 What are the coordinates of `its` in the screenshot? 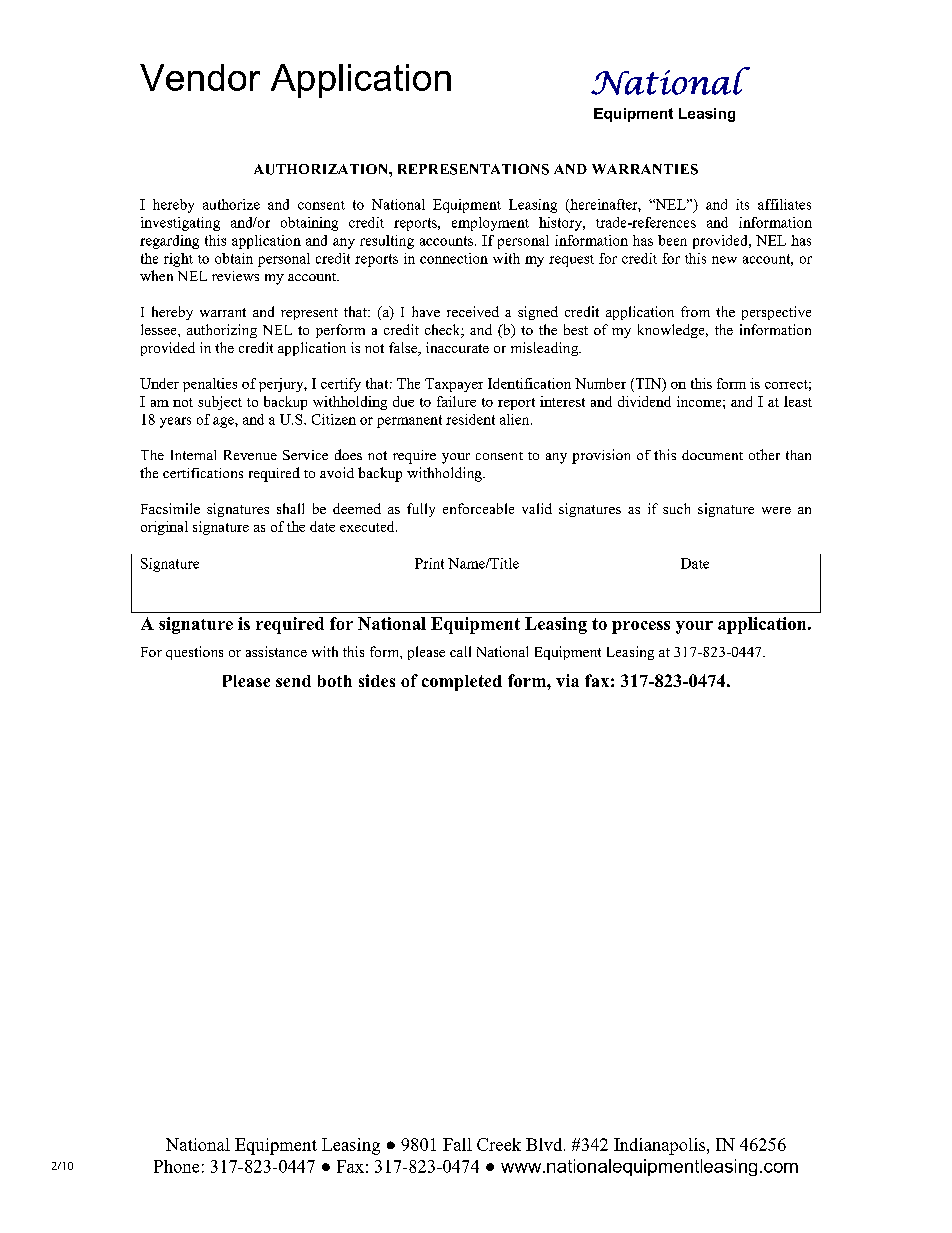 It's located at (742, 204).
